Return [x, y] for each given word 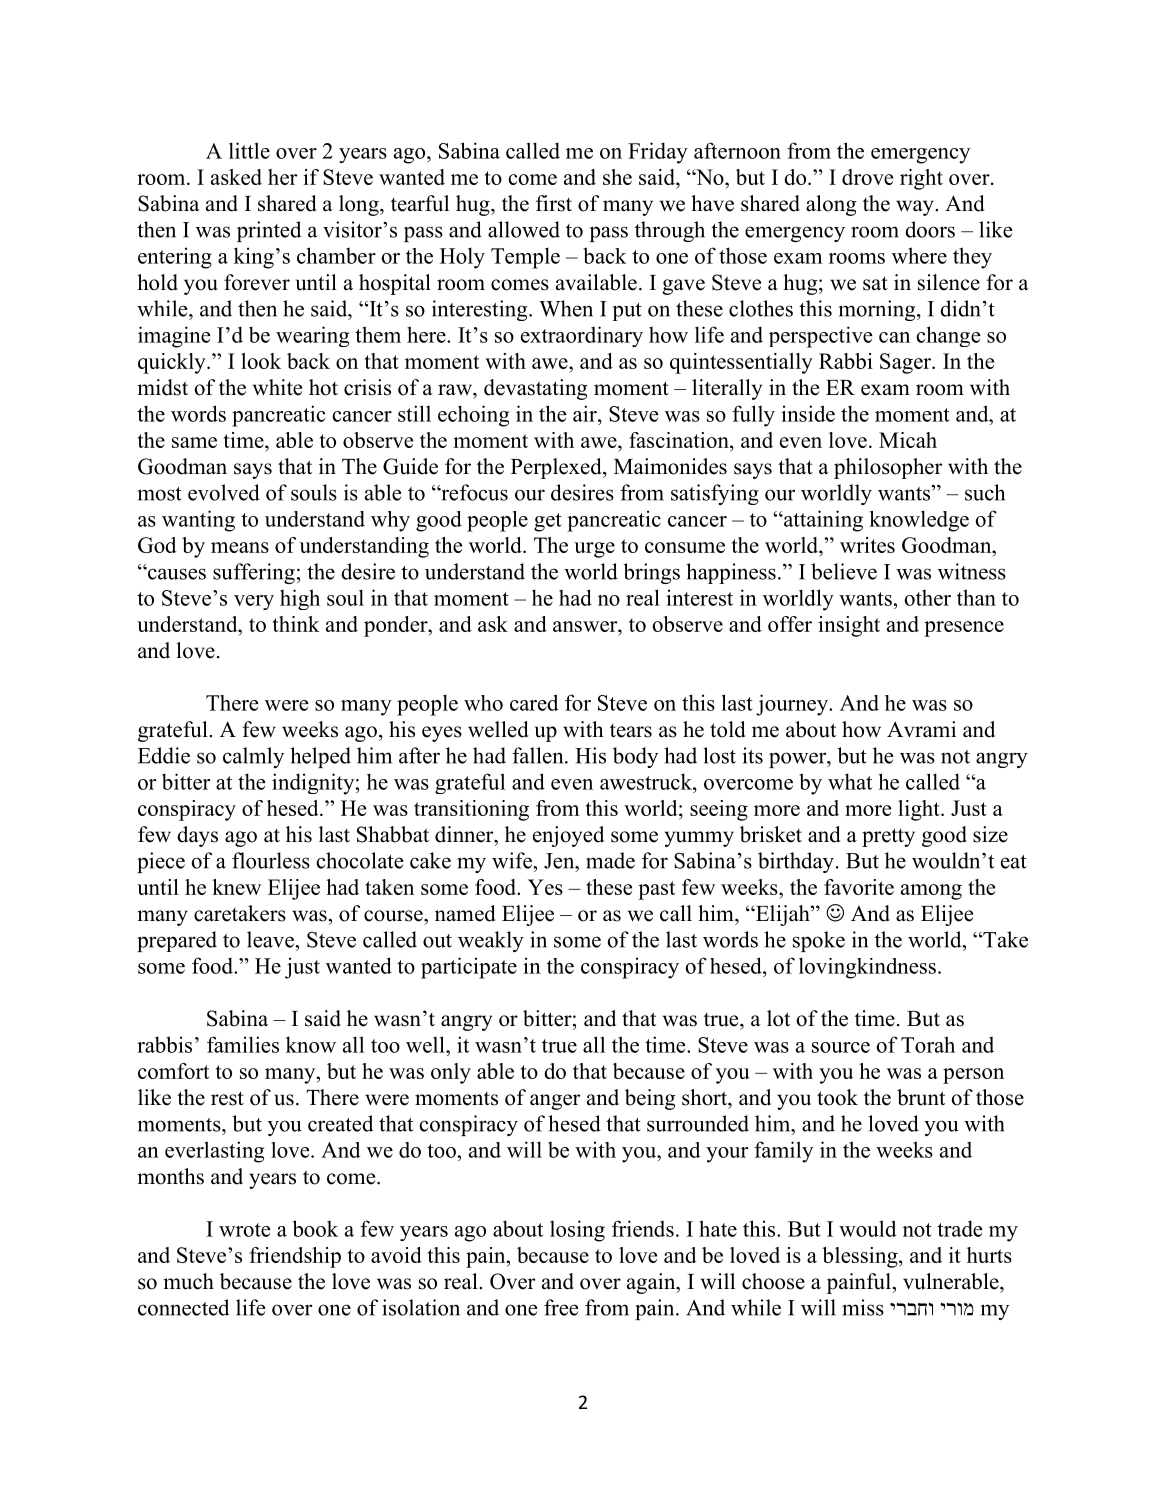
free [561, 1307]
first [554, 203]
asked [236, 177]
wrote [245, 1230]
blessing [861, 1257]
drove [867, 177]
